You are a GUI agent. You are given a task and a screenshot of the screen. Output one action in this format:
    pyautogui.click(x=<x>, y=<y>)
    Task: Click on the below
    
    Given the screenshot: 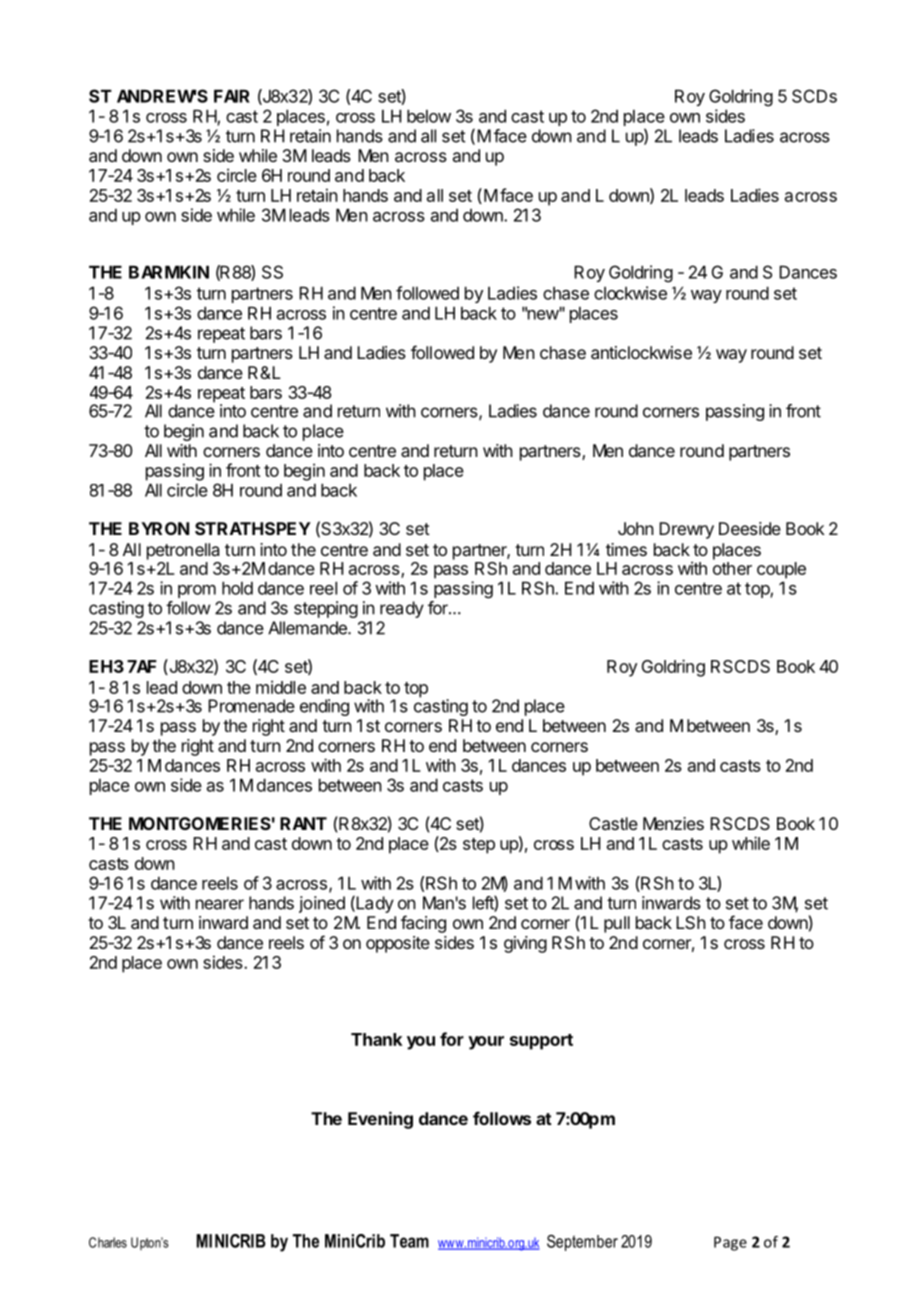 What is the action you would take?
    pyautogui.click(x=429, y=116)
